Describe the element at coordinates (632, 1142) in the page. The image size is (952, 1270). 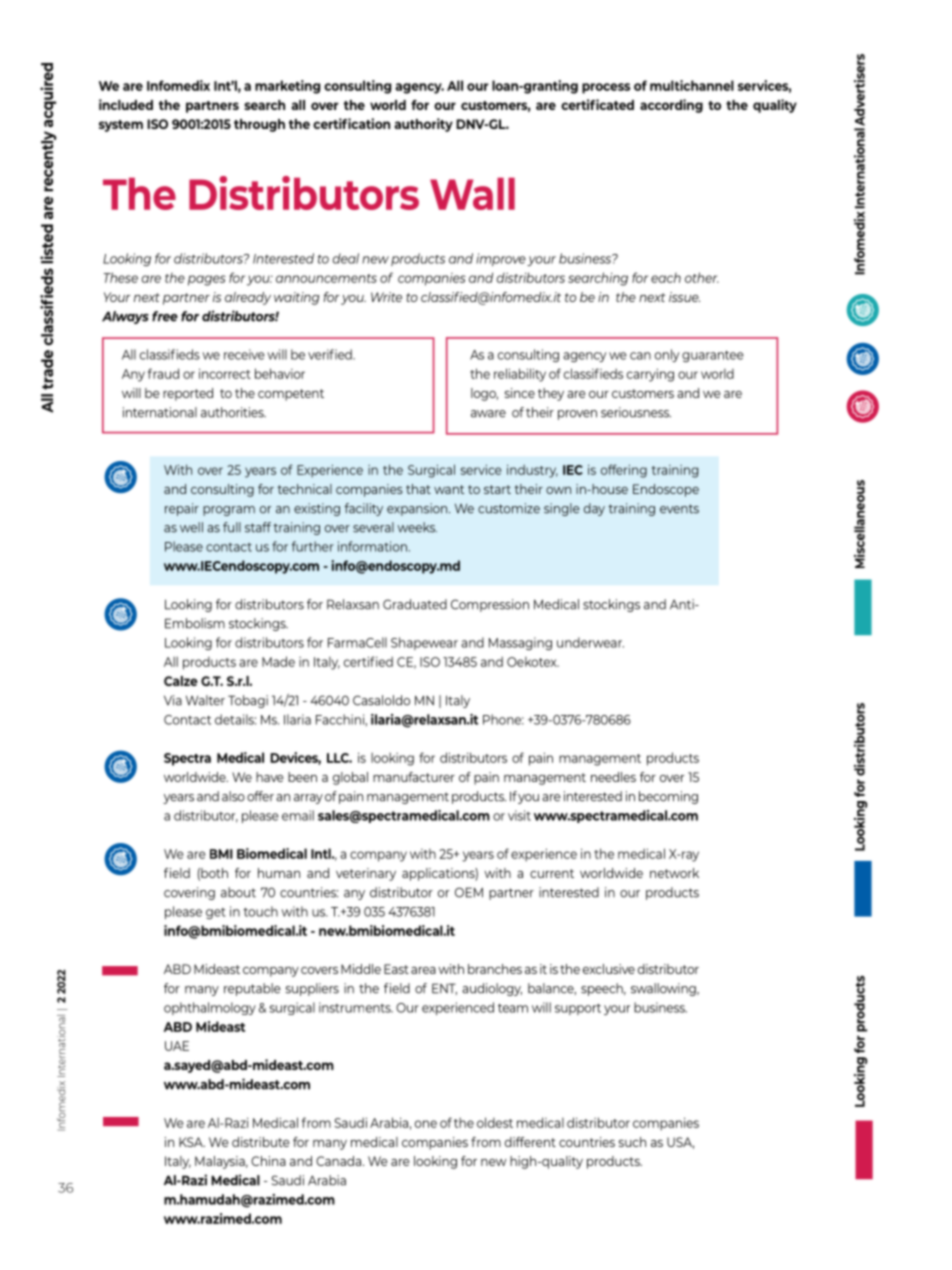
I see `such` at that location.
